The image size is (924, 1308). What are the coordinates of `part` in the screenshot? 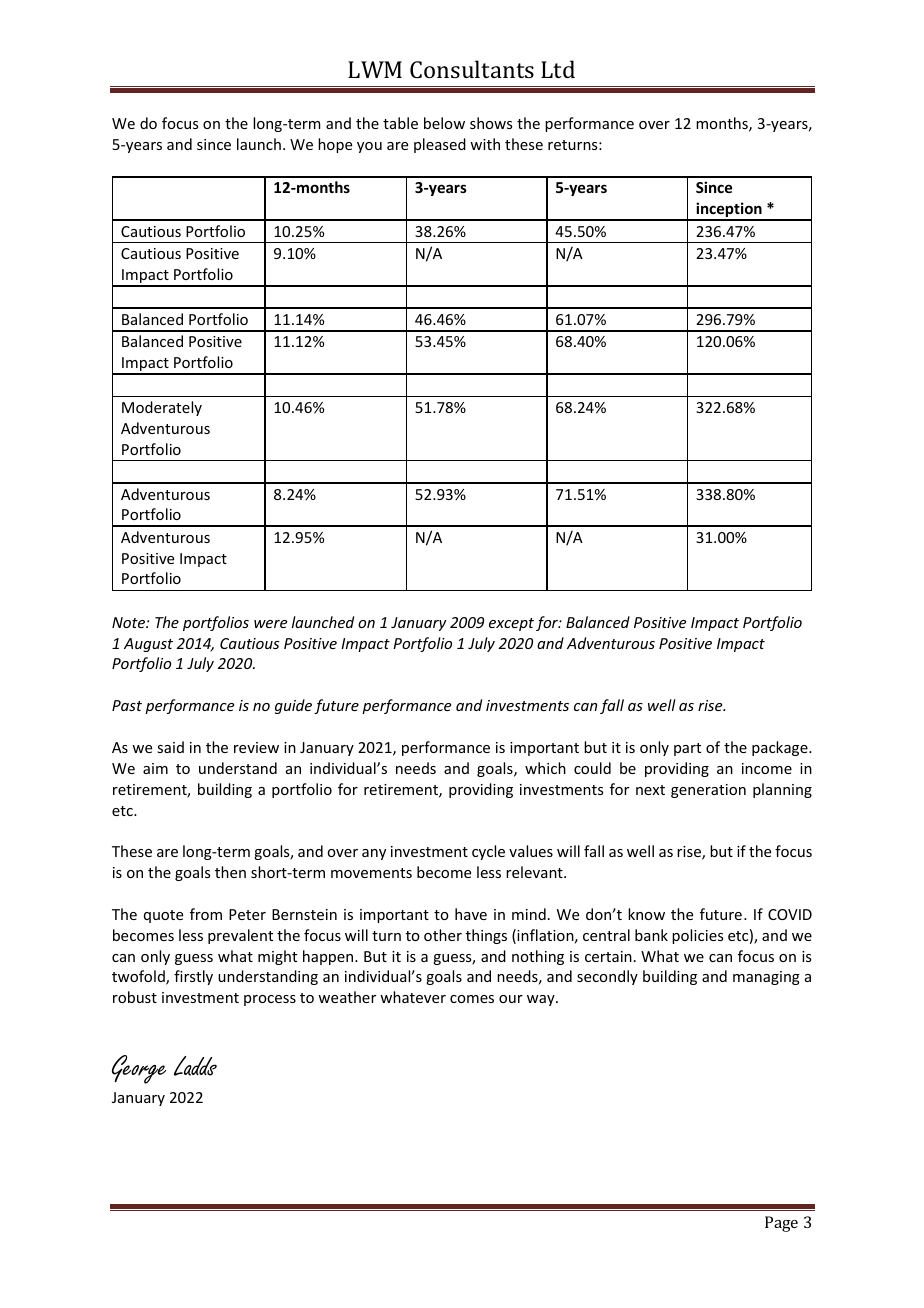 It's located at (687, 749).
